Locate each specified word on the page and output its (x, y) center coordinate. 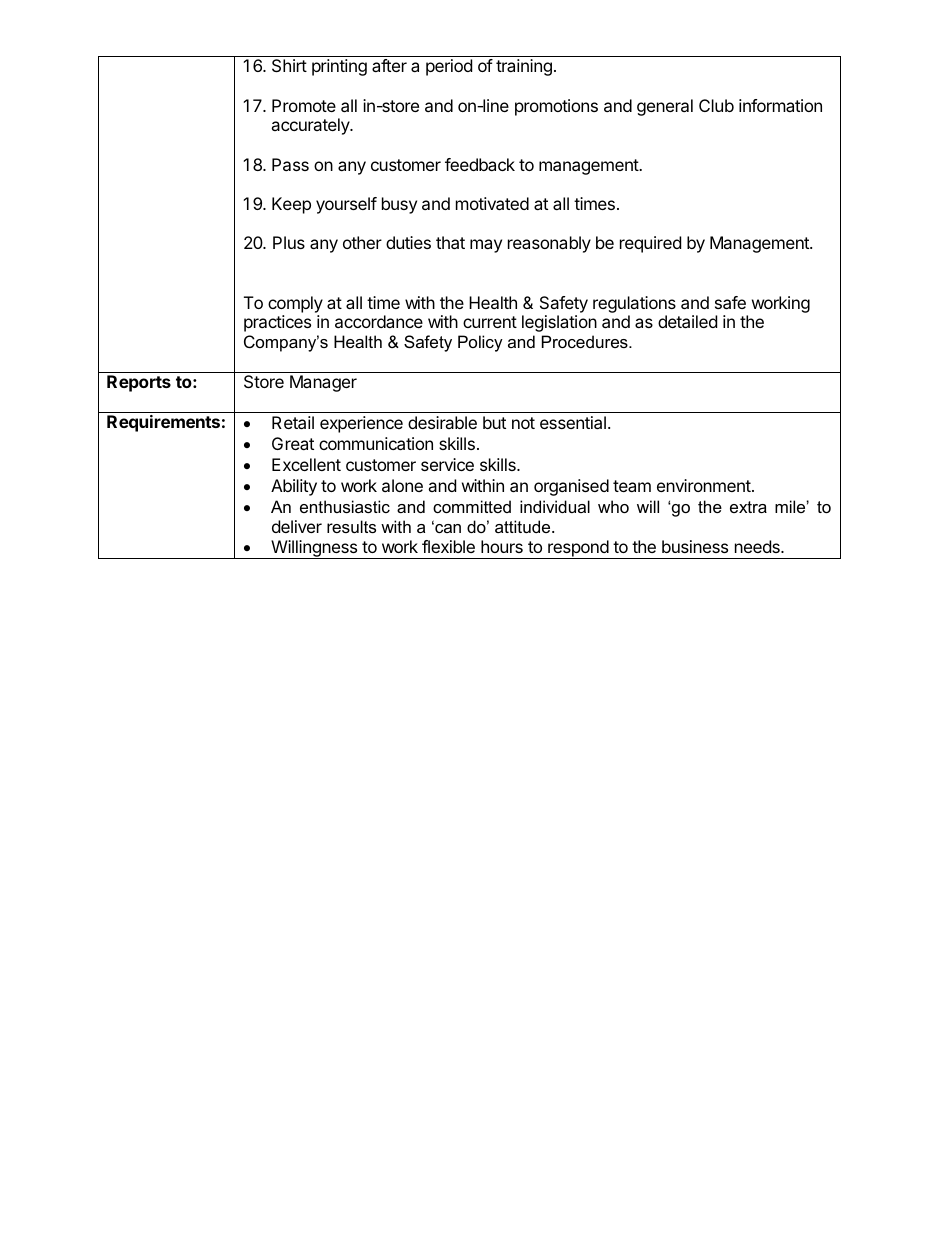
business (695, 546)
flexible (448, 546)
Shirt (289, 65)
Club (716, 105)
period (449, 67)
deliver (297, 526)
